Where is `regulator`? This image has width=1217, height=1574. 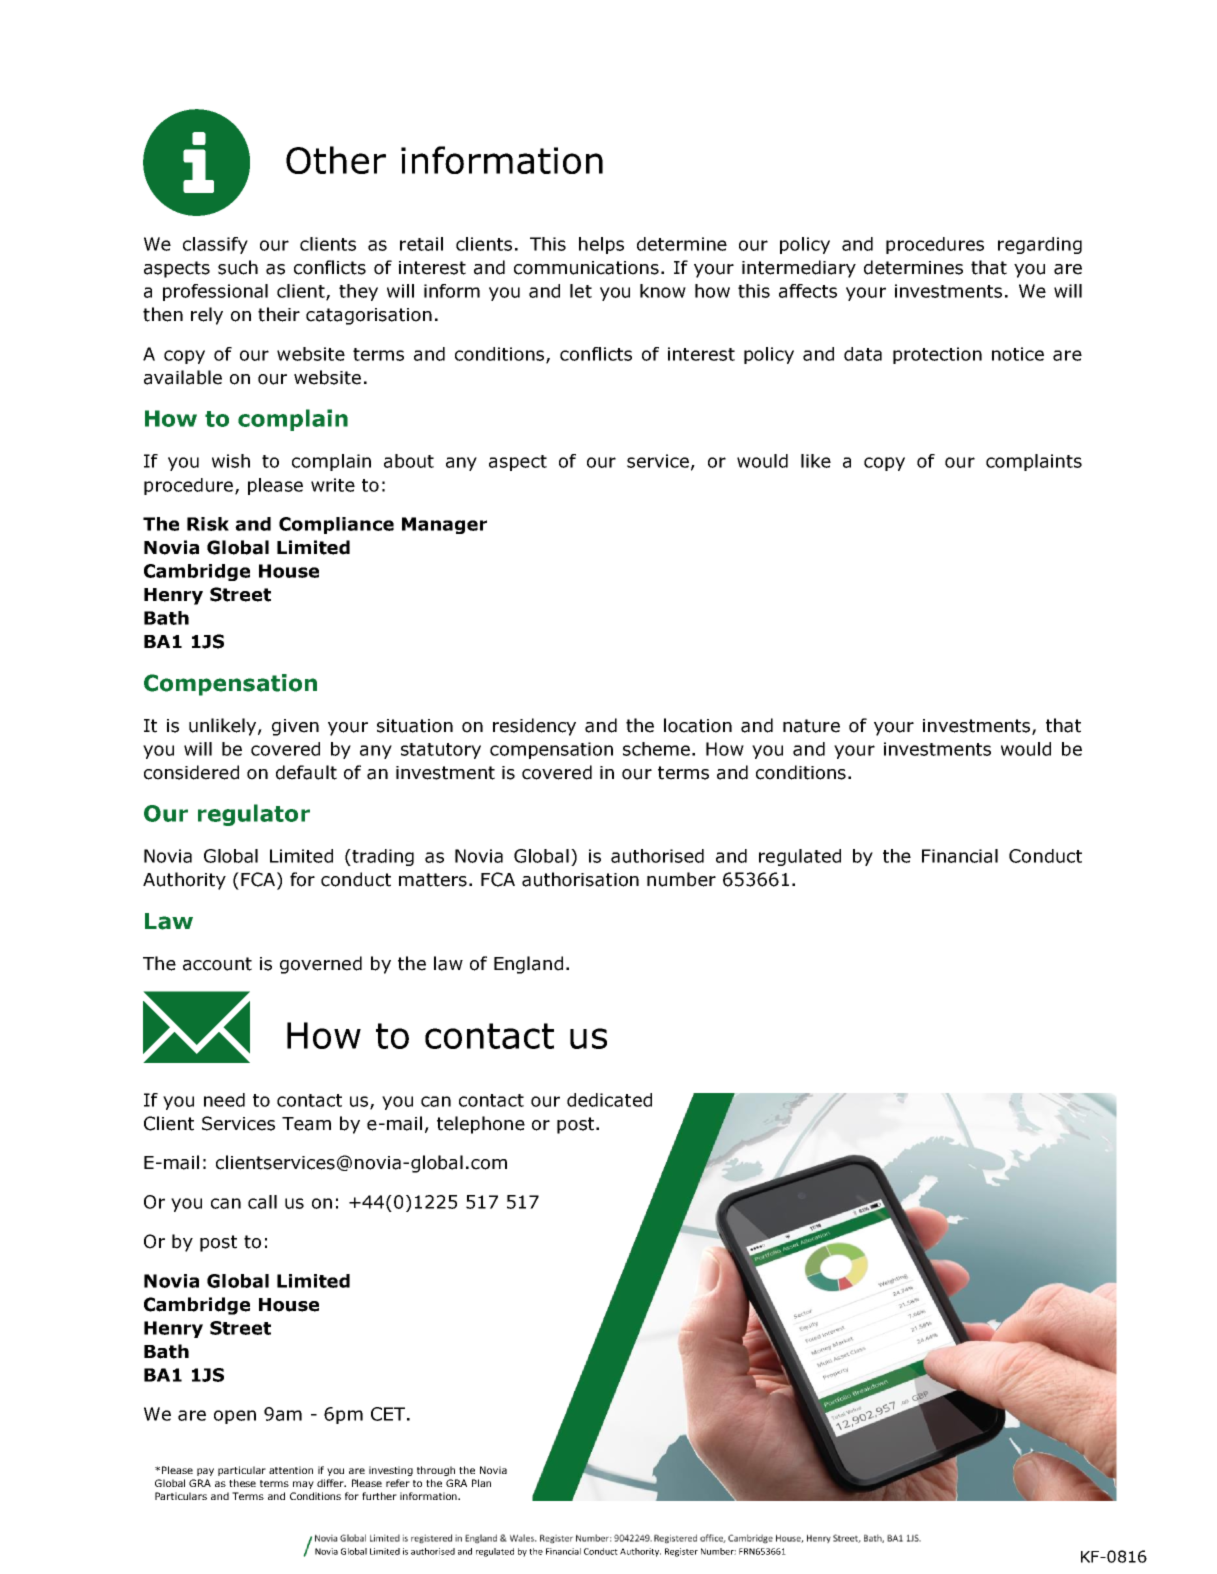 regulator is located at coordinates (254, 815).
